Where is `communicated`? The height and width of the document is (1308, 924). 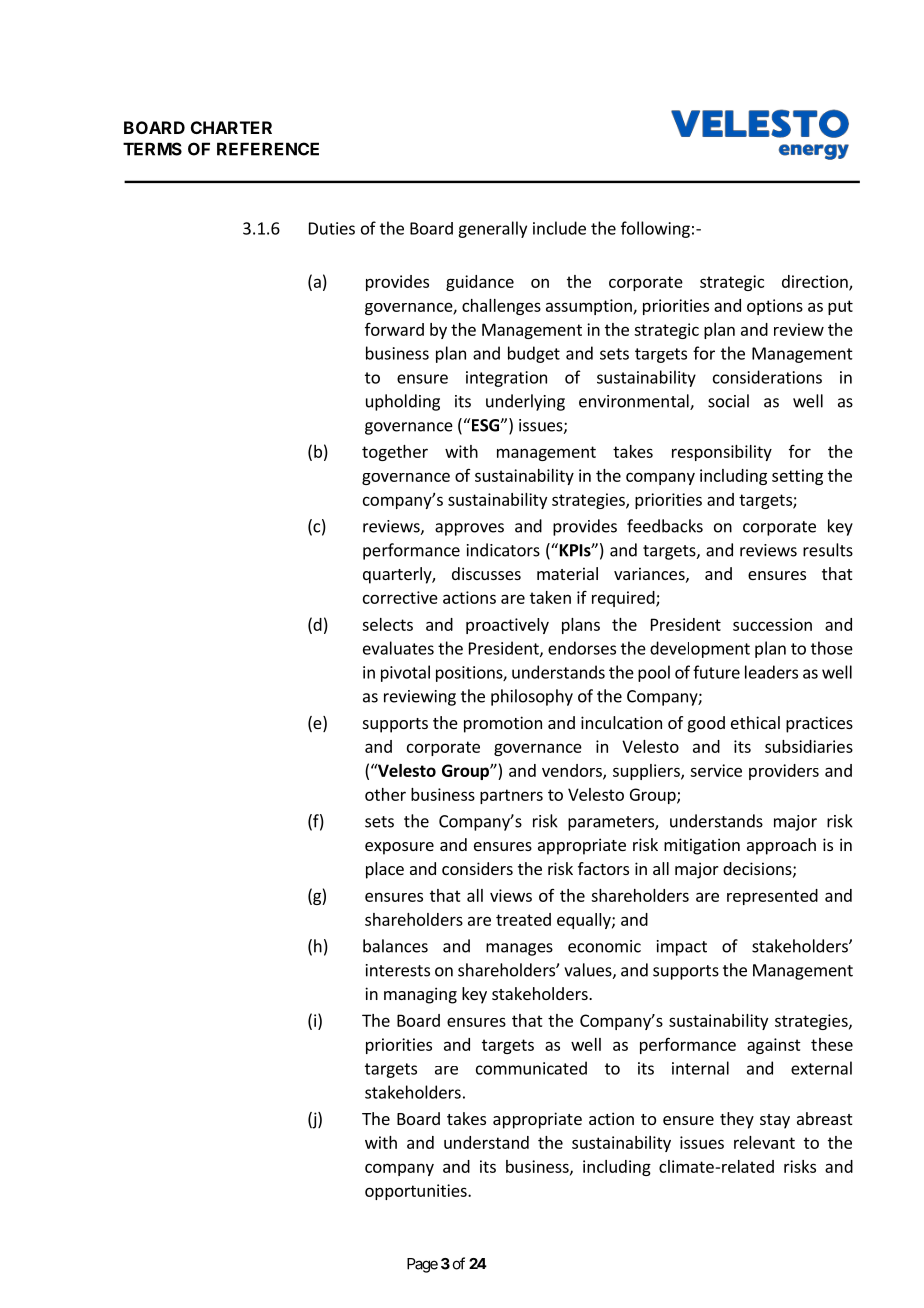
communicated is located at coordinates (531, 1068).
